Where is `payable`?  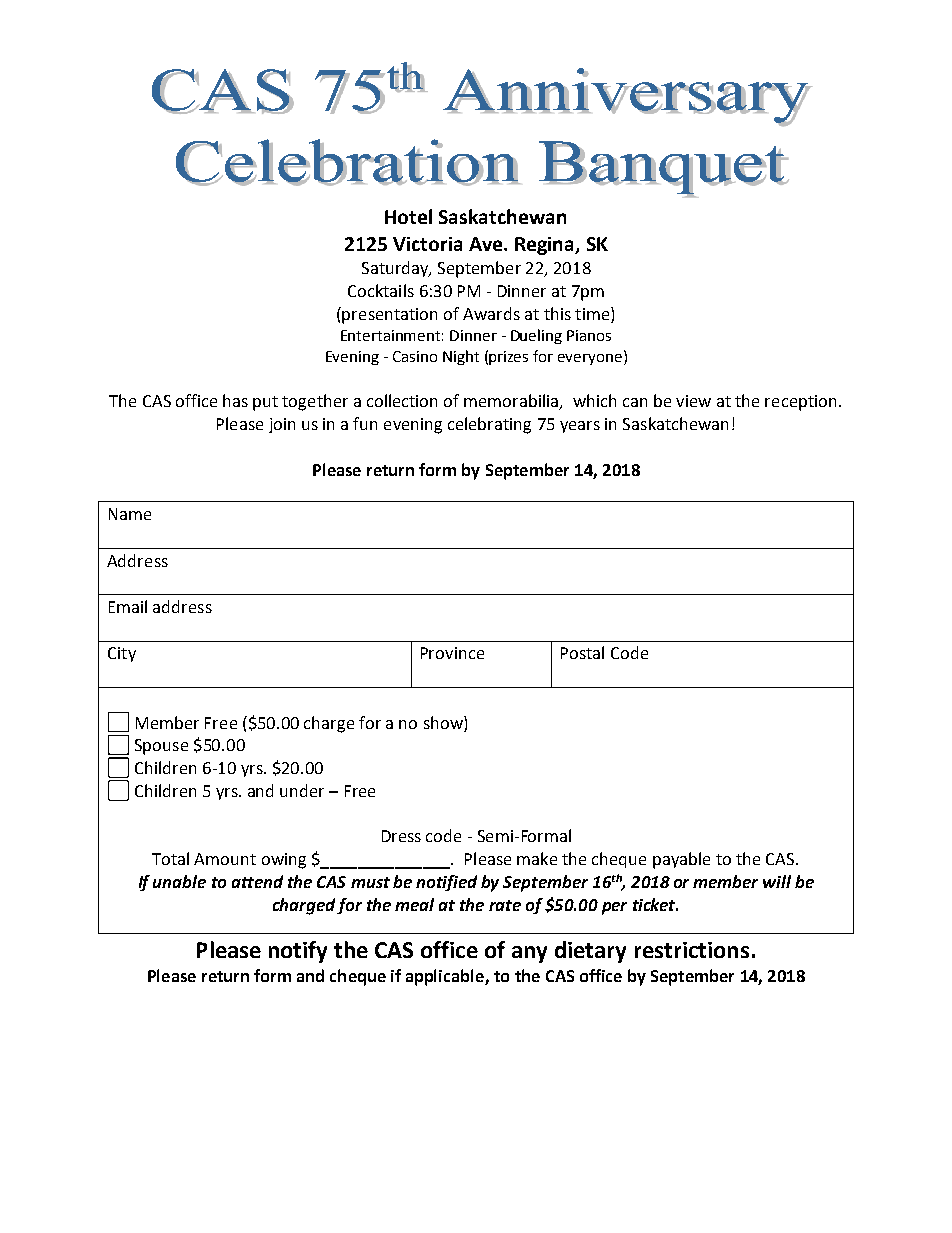 payable is located at coordinates (681, 860).
